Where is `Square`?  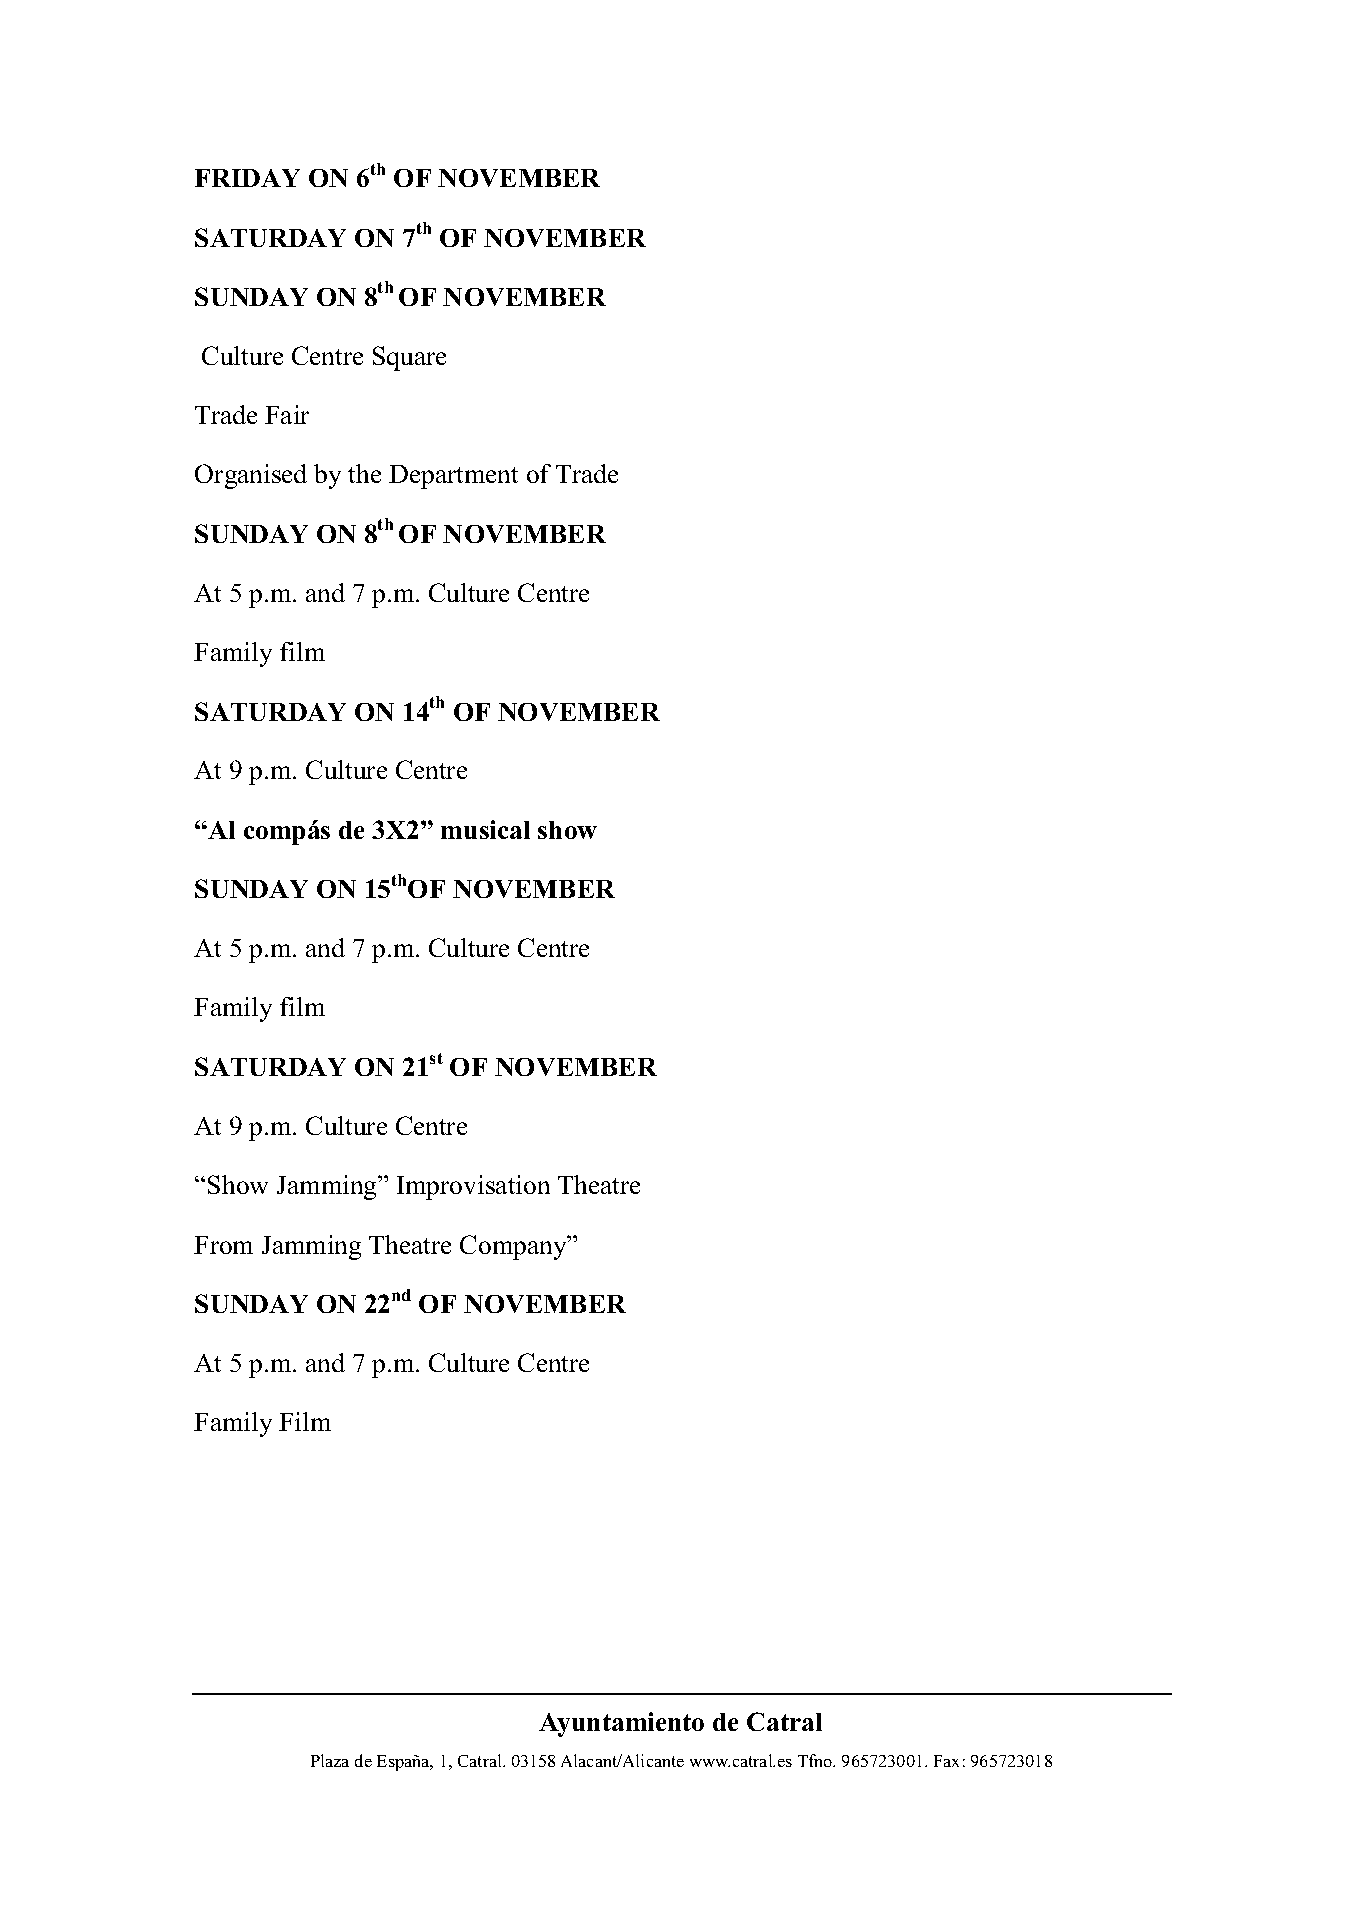
Square is located at coordinates (409, 358).
